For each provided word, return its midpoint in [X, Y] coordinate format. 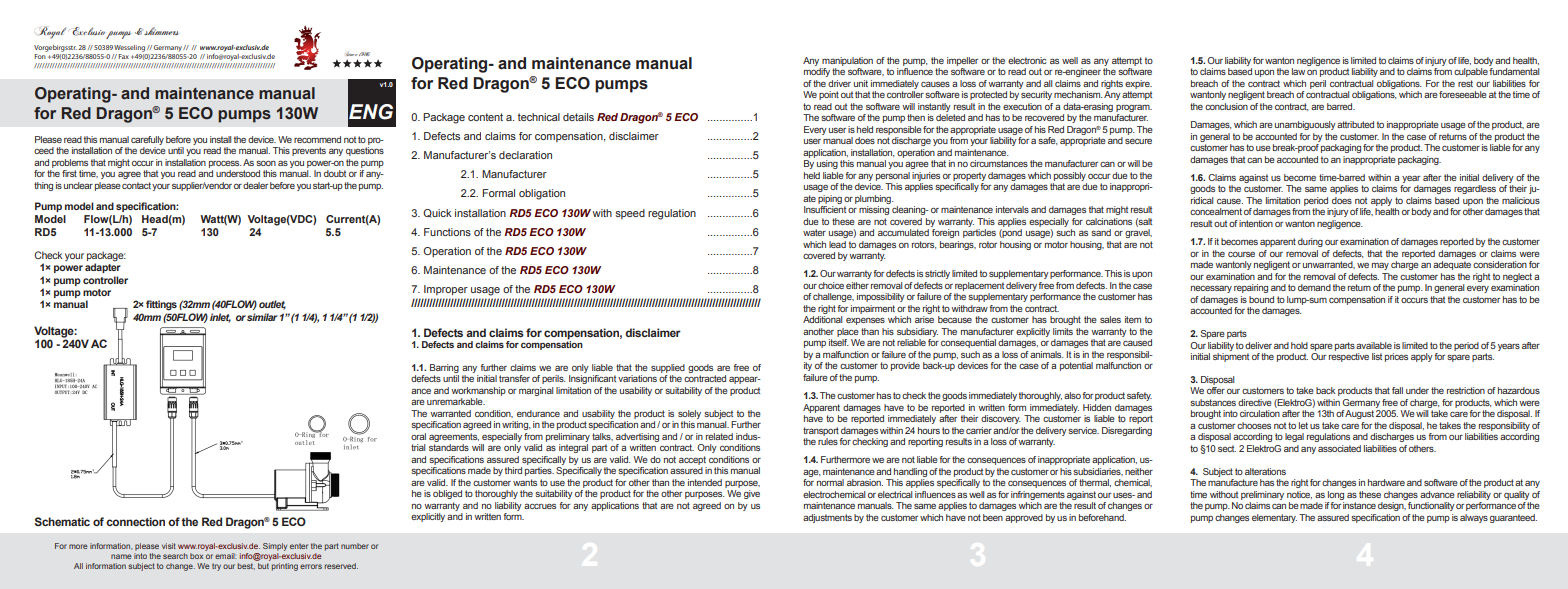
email [225, 556]
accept [692, 460]
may [1380, 266]
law [1298, 71]
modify [817, 72]
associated [1339, 448]
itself [839, 342]
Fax [124, 56]
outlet [272, 305]
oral [418, 436]
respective [1349, 357]
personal [893, 176]
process [225, 164]
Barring [444, 368]
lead [837, 244]
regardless [1475, 189]
